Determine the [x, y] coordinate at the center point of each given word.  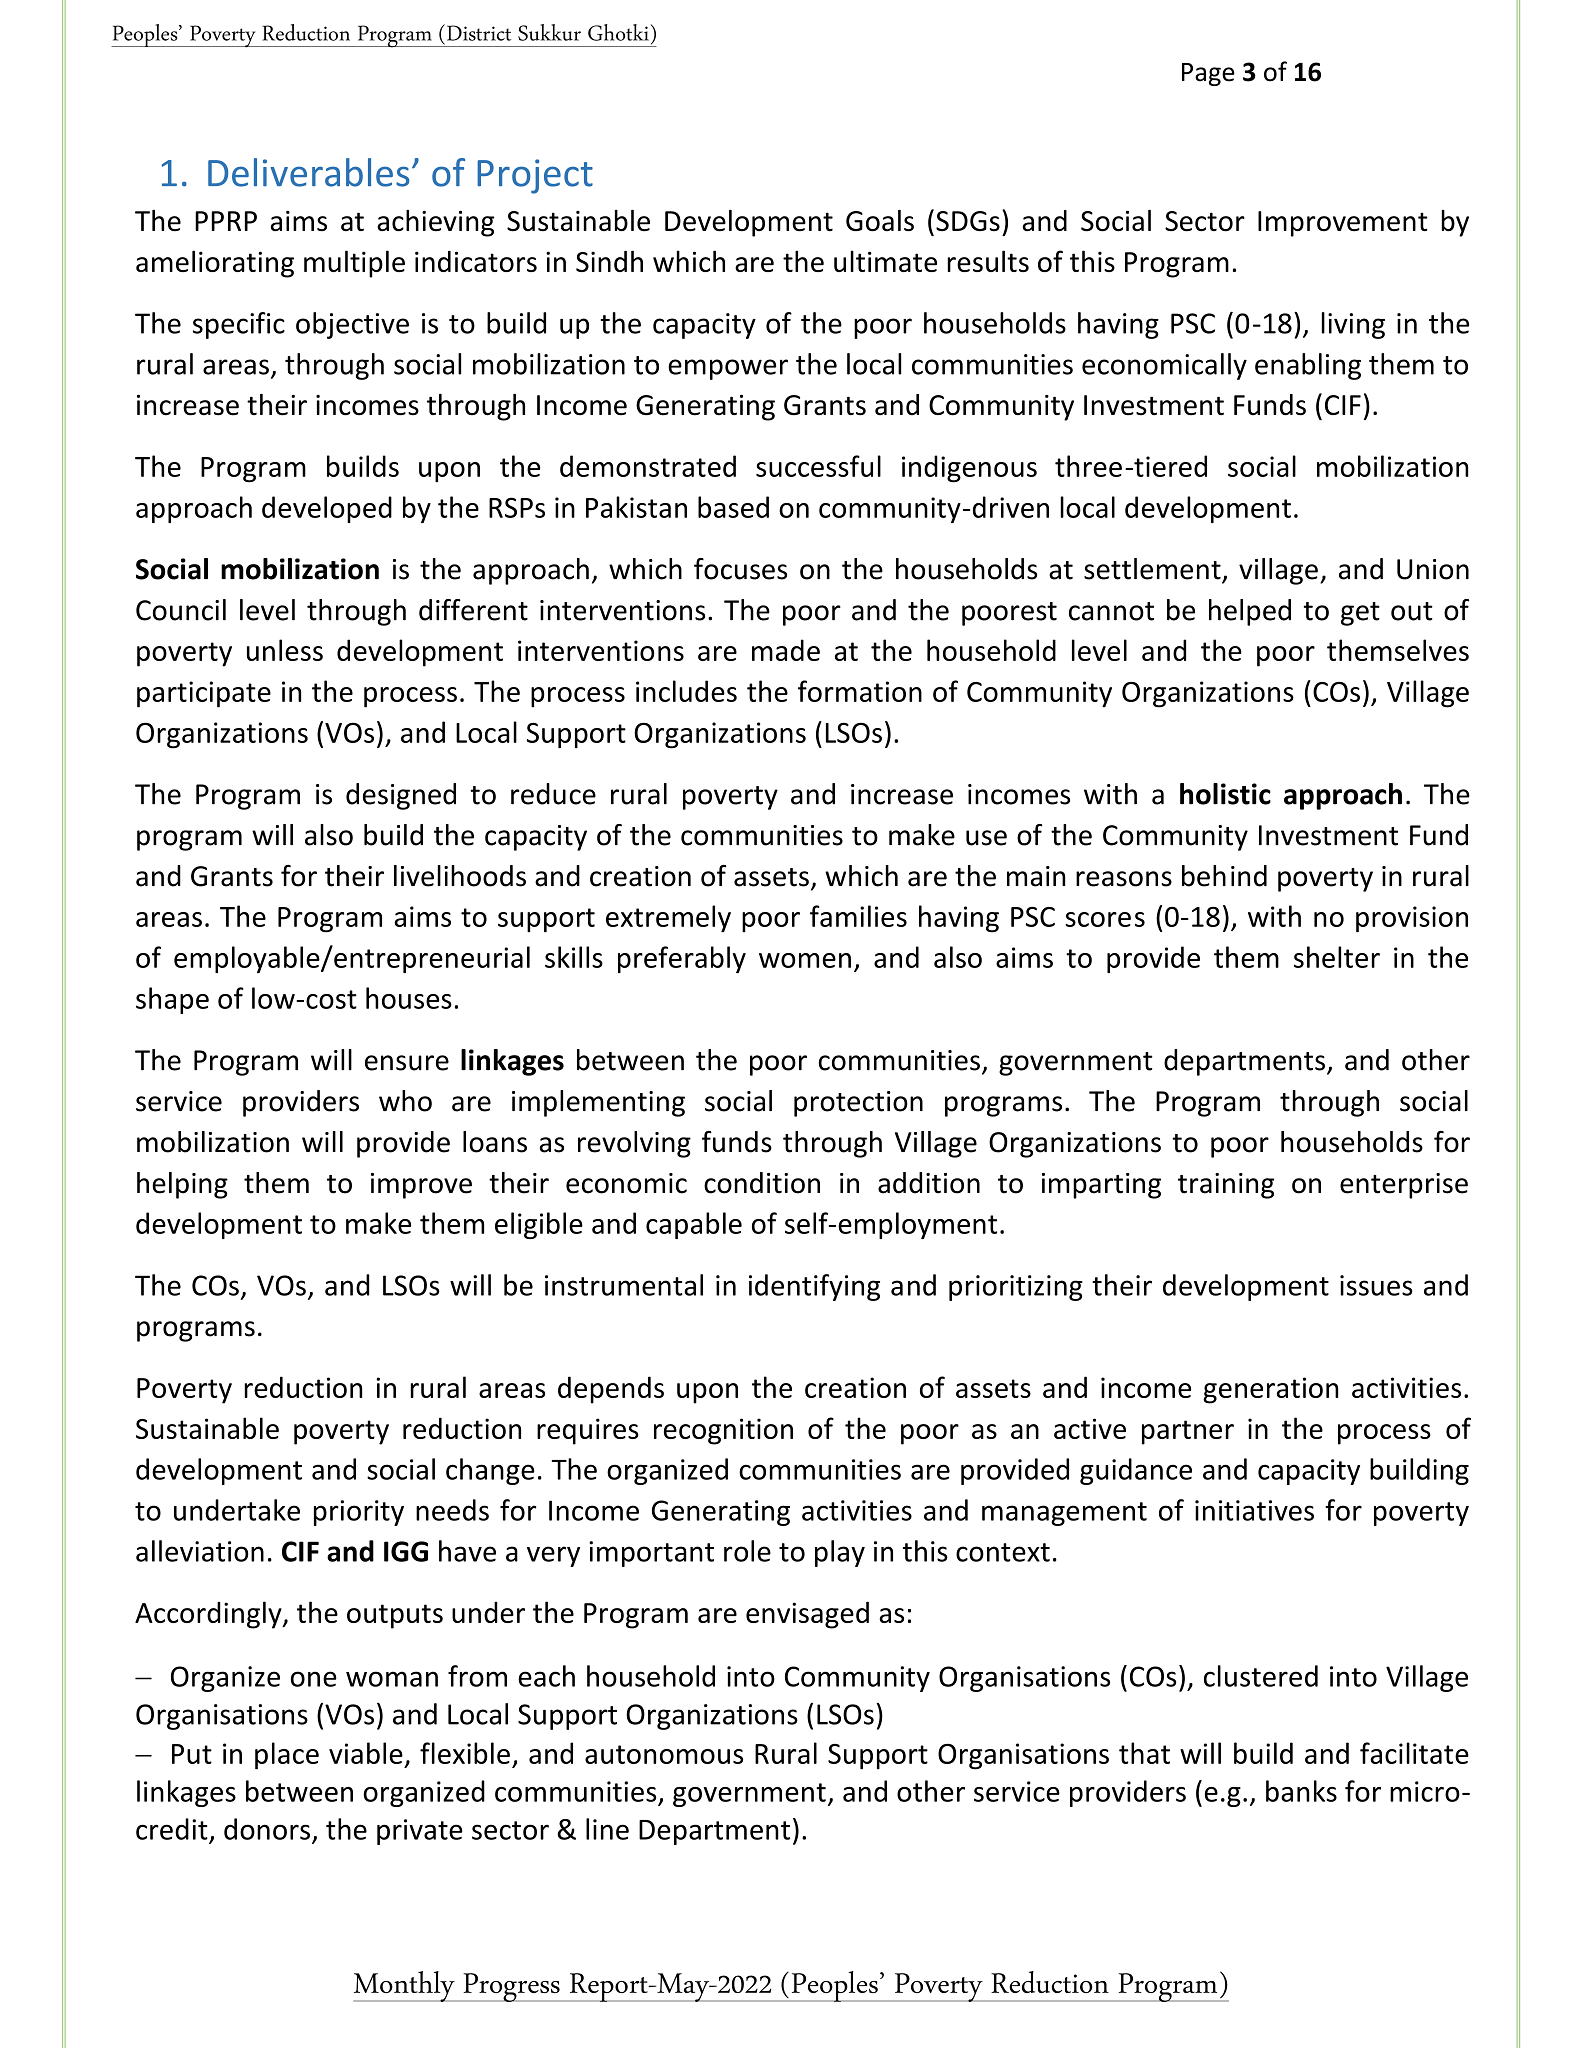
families [858, 916]
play [840, 1553]
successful [818, 466]
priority [359, 1513]
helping [182, 1185]
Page [1208, 74]
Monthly [405, 1986]
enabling [1308, 366]
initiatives [1254, 1510]
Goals [880, 221]
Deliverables [309, 172]
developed [327, 509]
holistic [1225, 794]
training [1226, 1186]
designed [401, 796]
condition [762, 1183]
